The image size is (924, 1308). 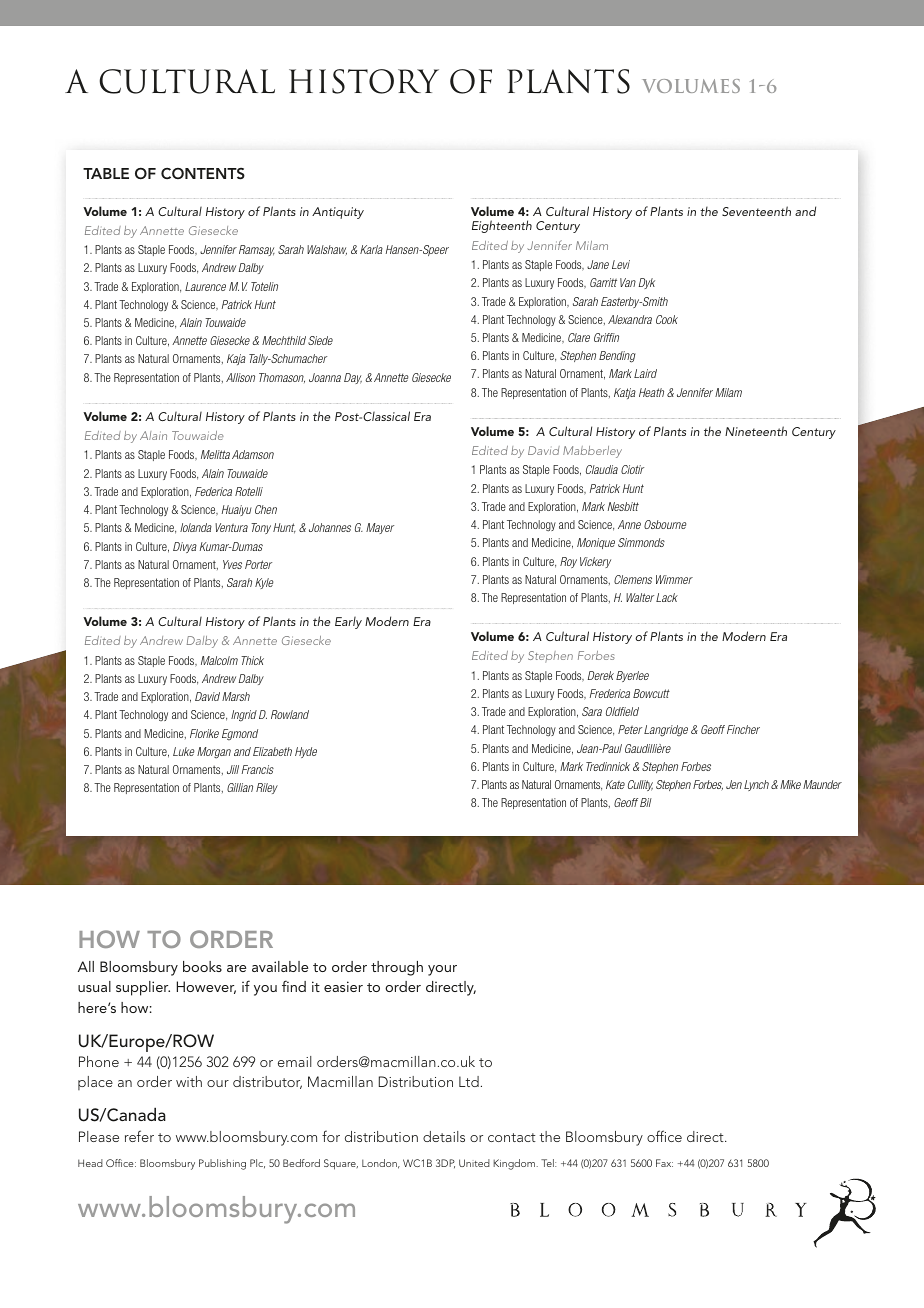 I want to click on Seventeenth, so click(x=756, y=211).
